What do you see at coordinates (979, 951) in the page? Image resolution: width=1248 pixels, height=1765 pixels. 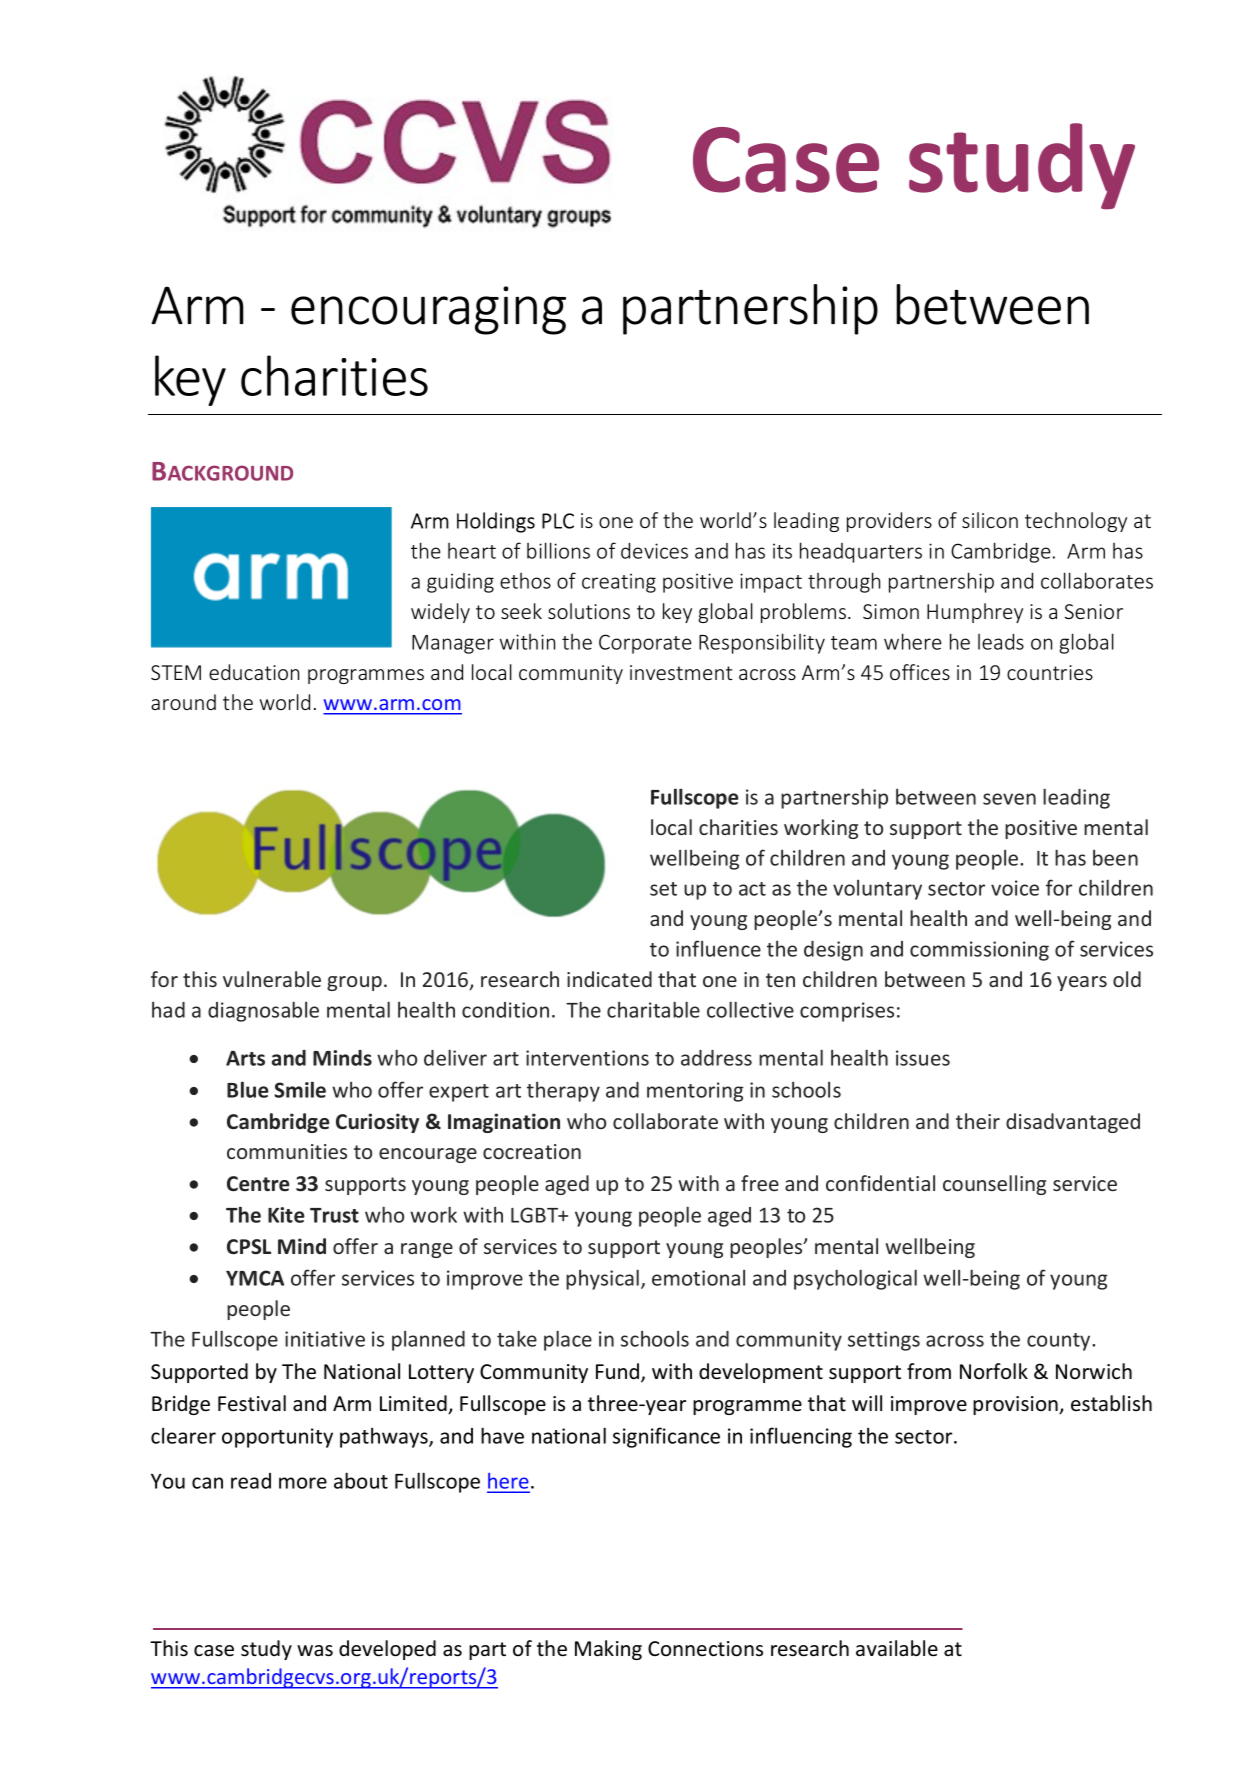 I see `commissioning` at bounding box center [979, 951].
